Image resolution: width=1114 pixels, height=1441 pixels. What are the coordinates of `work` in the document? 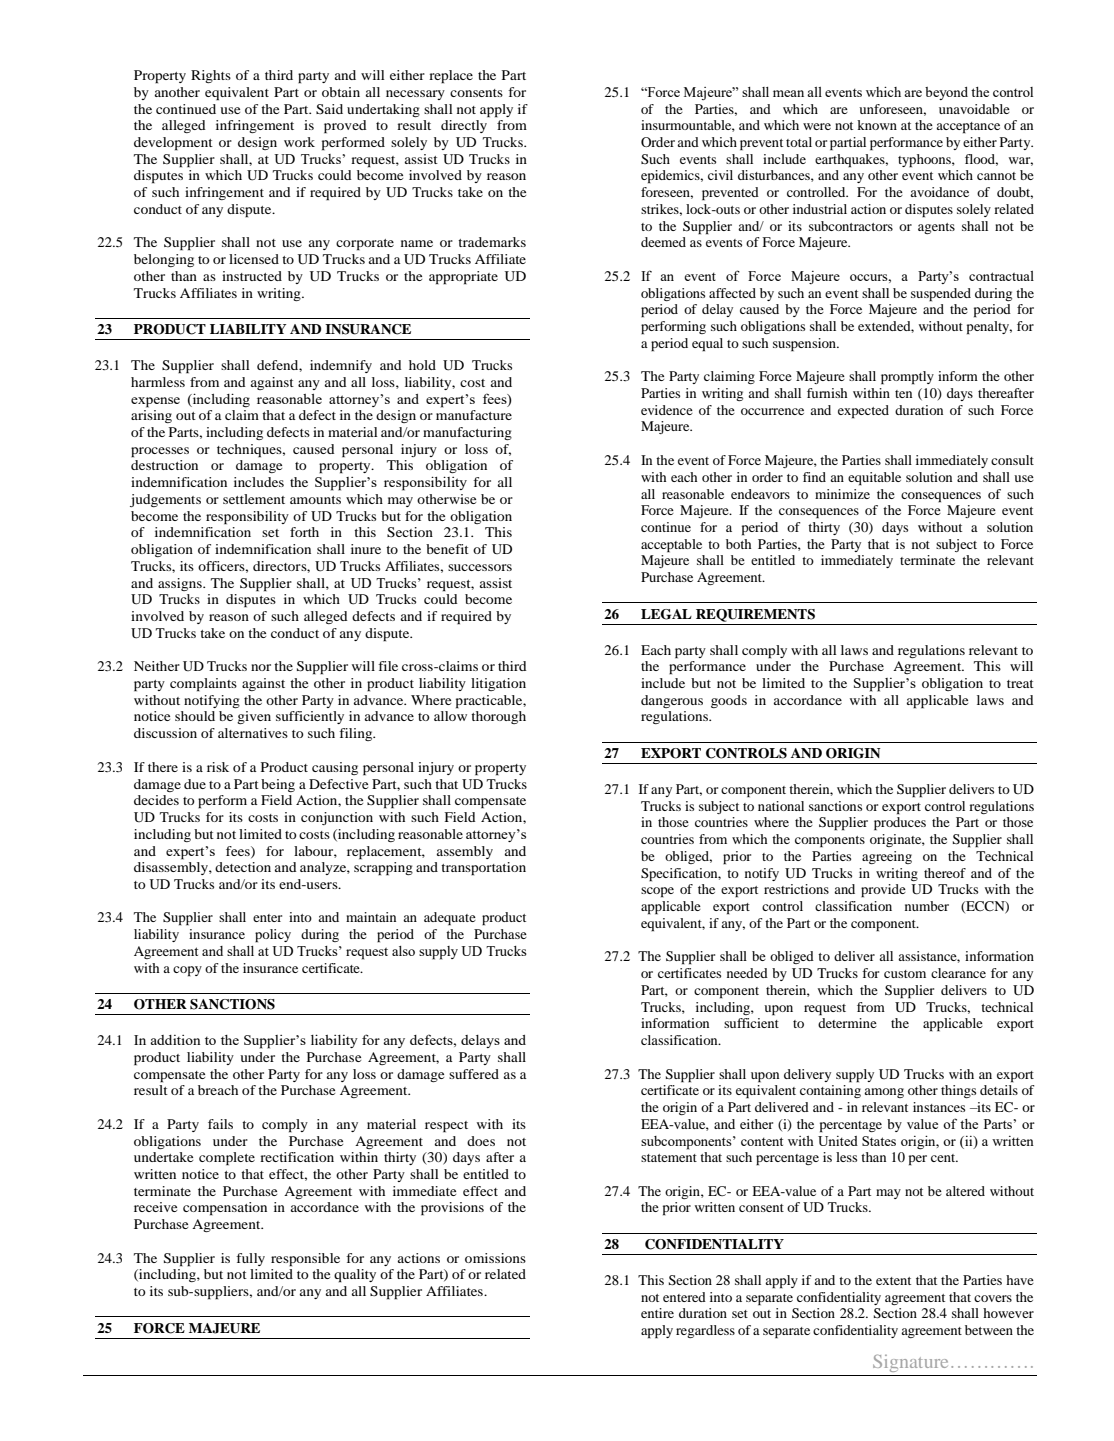 It's located at (299, 142).
